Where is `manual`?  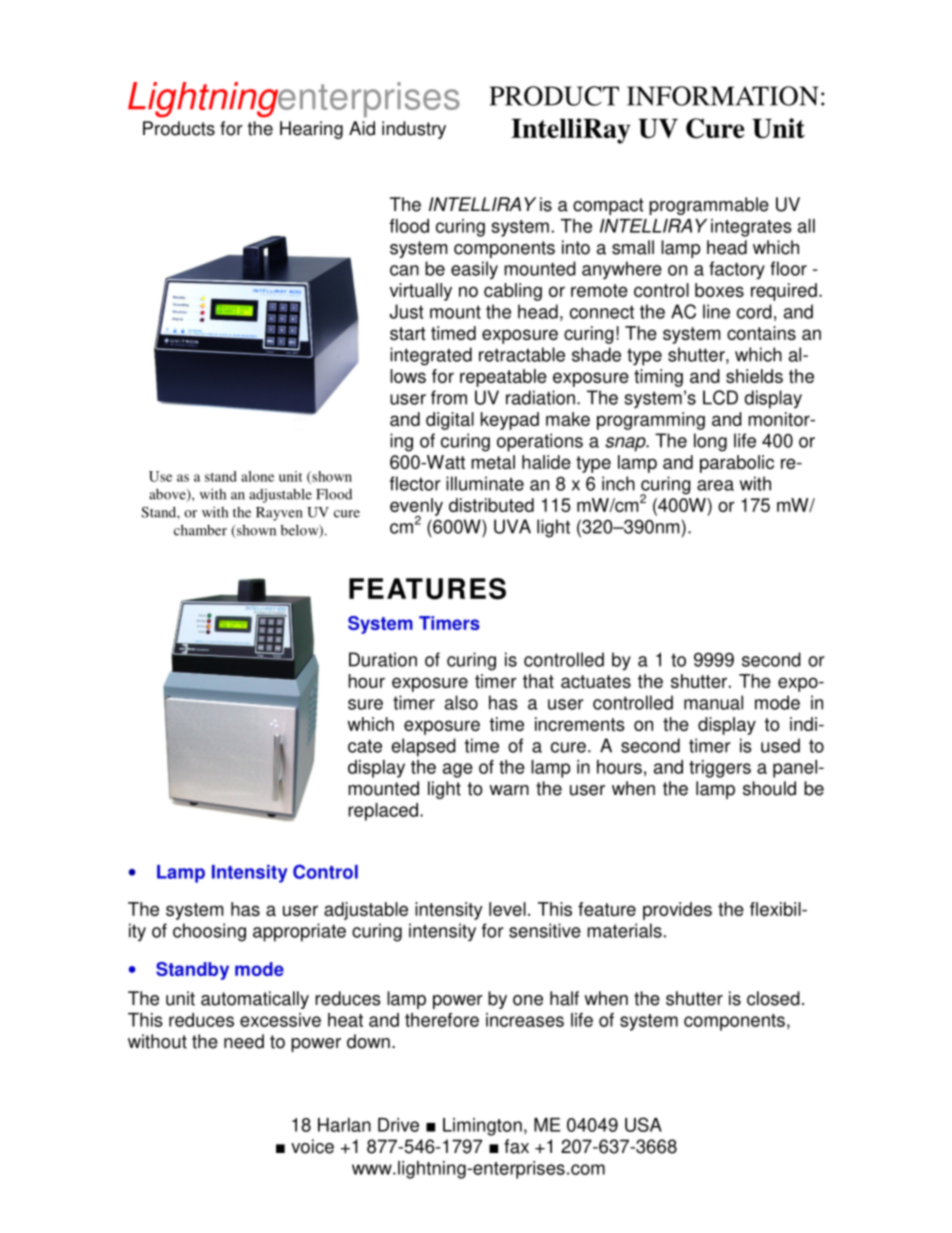
manual is located at coordinates (713, 702).
